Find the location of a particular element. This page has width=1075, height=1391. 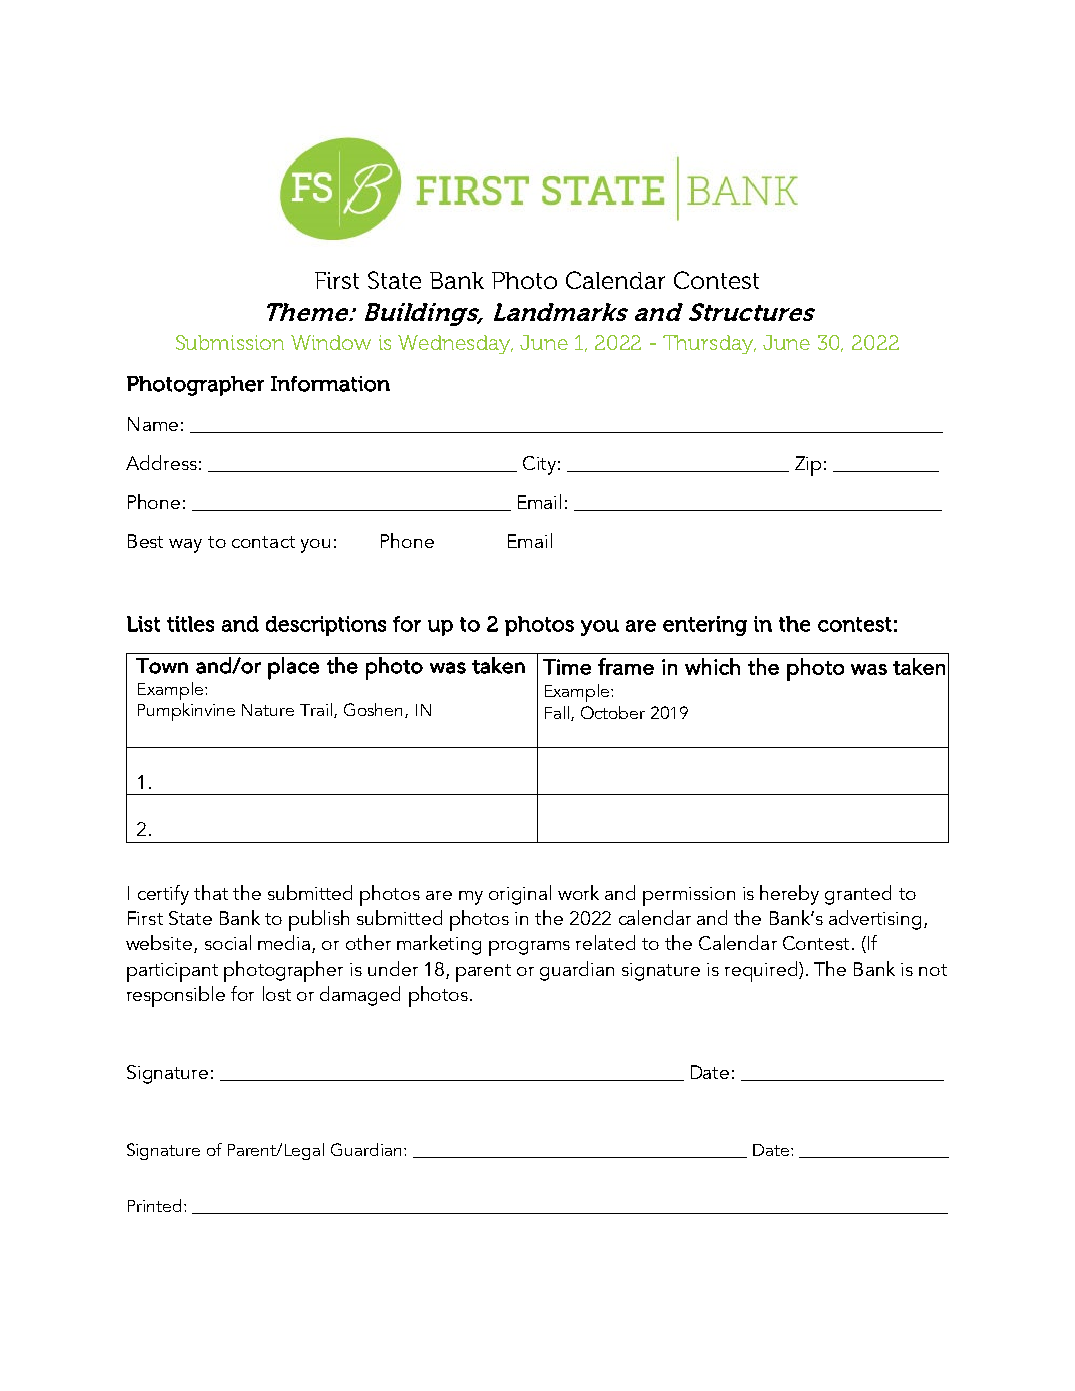

entering is located at coordinates (705, 626).
